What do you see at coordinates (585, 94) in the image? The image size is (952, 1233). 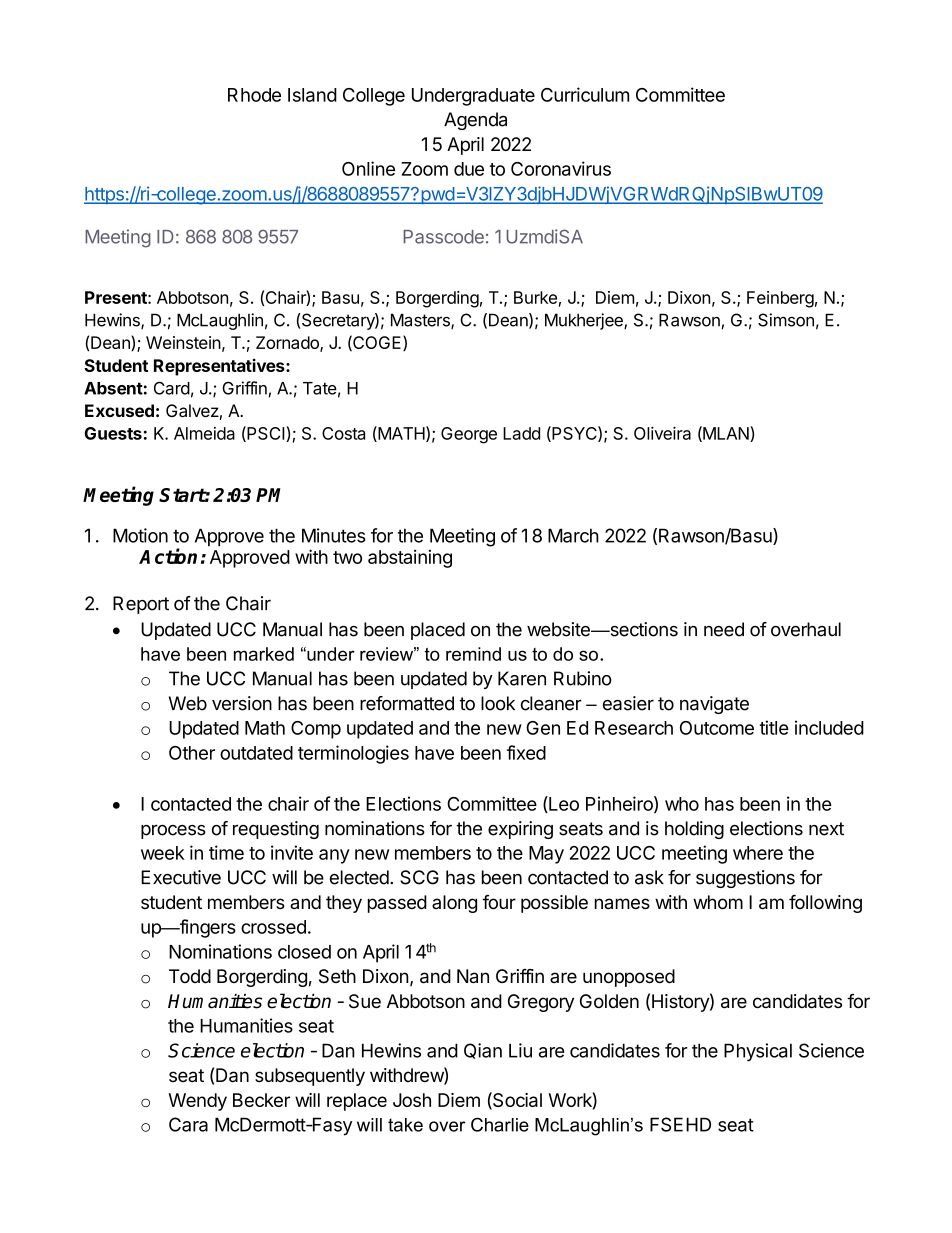 I see `Curriculum` at bounding box center [585, 94].
